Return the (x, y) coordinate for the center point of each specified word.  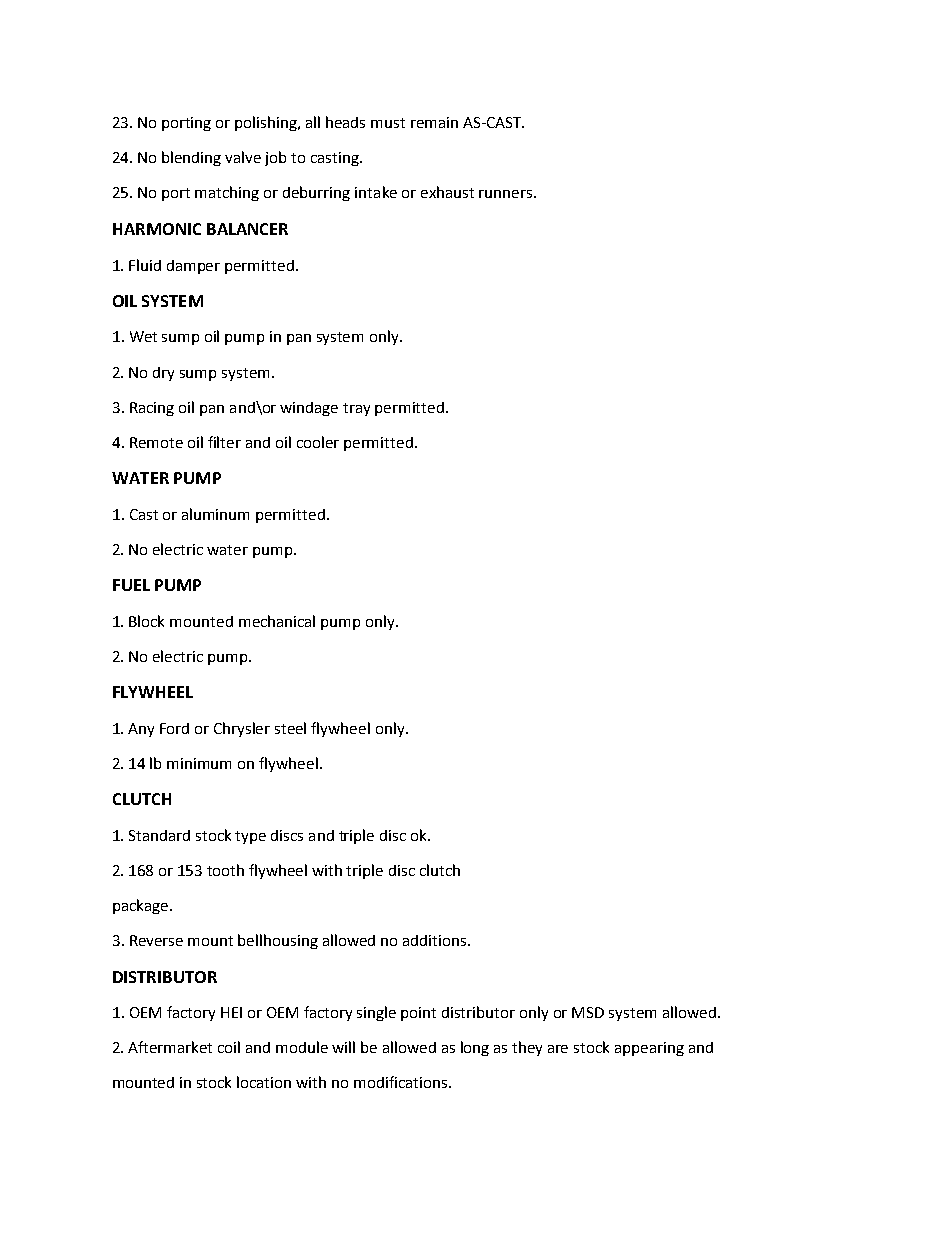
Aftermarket (170, 1047)
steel (290, 728)
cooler (318, 442)
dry (163, 374)
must (388, 123)
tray (356, 409)
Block (146, 621)
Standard (159, 835)
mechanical (277, 621)
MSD (588, 1012)
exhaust (447, 192)
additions (436, 940)
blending (191, 158)
